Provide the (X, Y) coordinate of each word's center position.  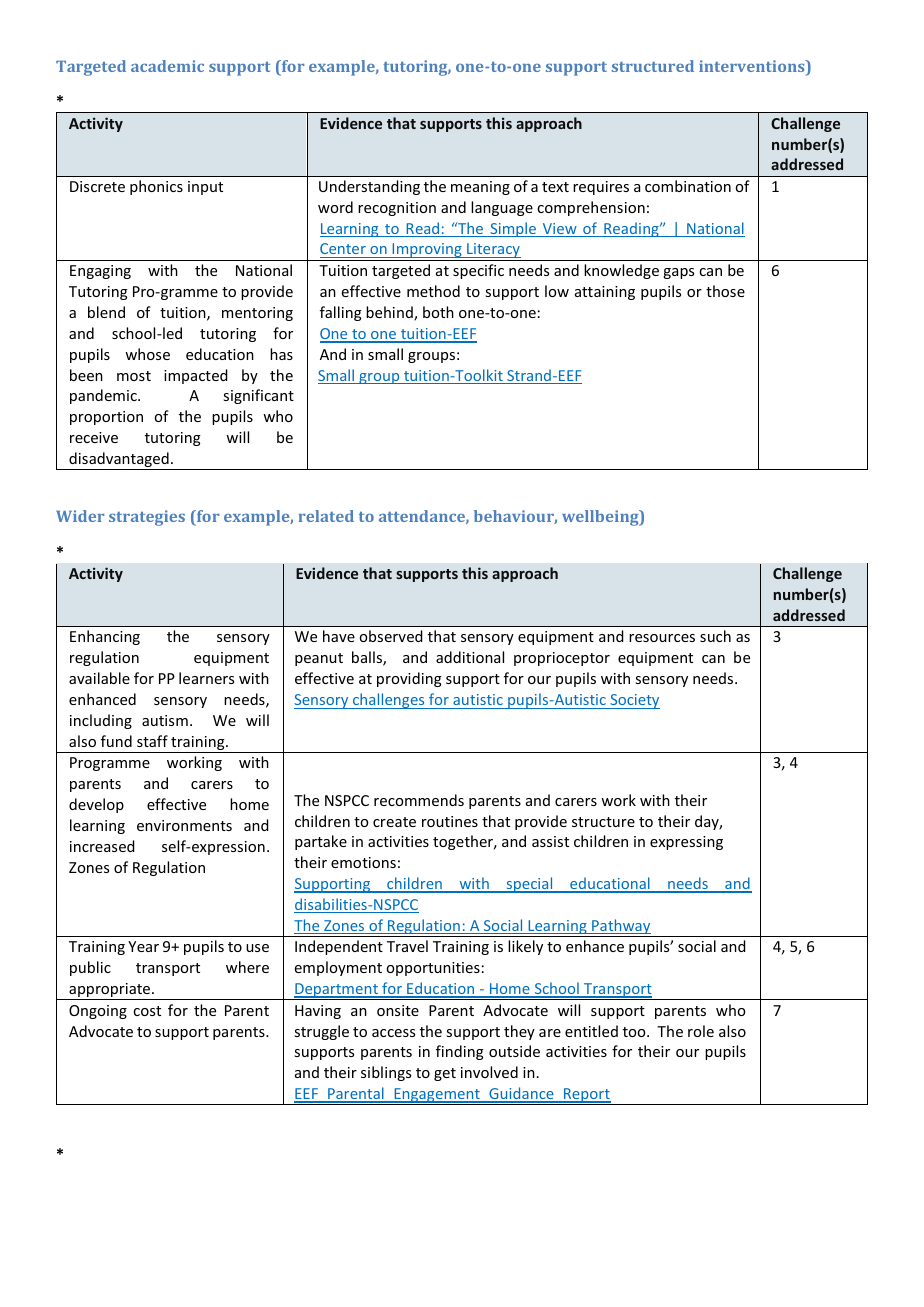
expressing (686, 843)
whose (147, 354)
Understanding (369, 187)
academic (167, 66)
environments (184, 825)
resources (662, 638)
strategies (147, 518)
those (725, 291)
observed (391, 636)
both (438, 312)
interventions (753, 67)
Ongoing (98, 1012)
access (393, 1033)
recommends (419, 800)
